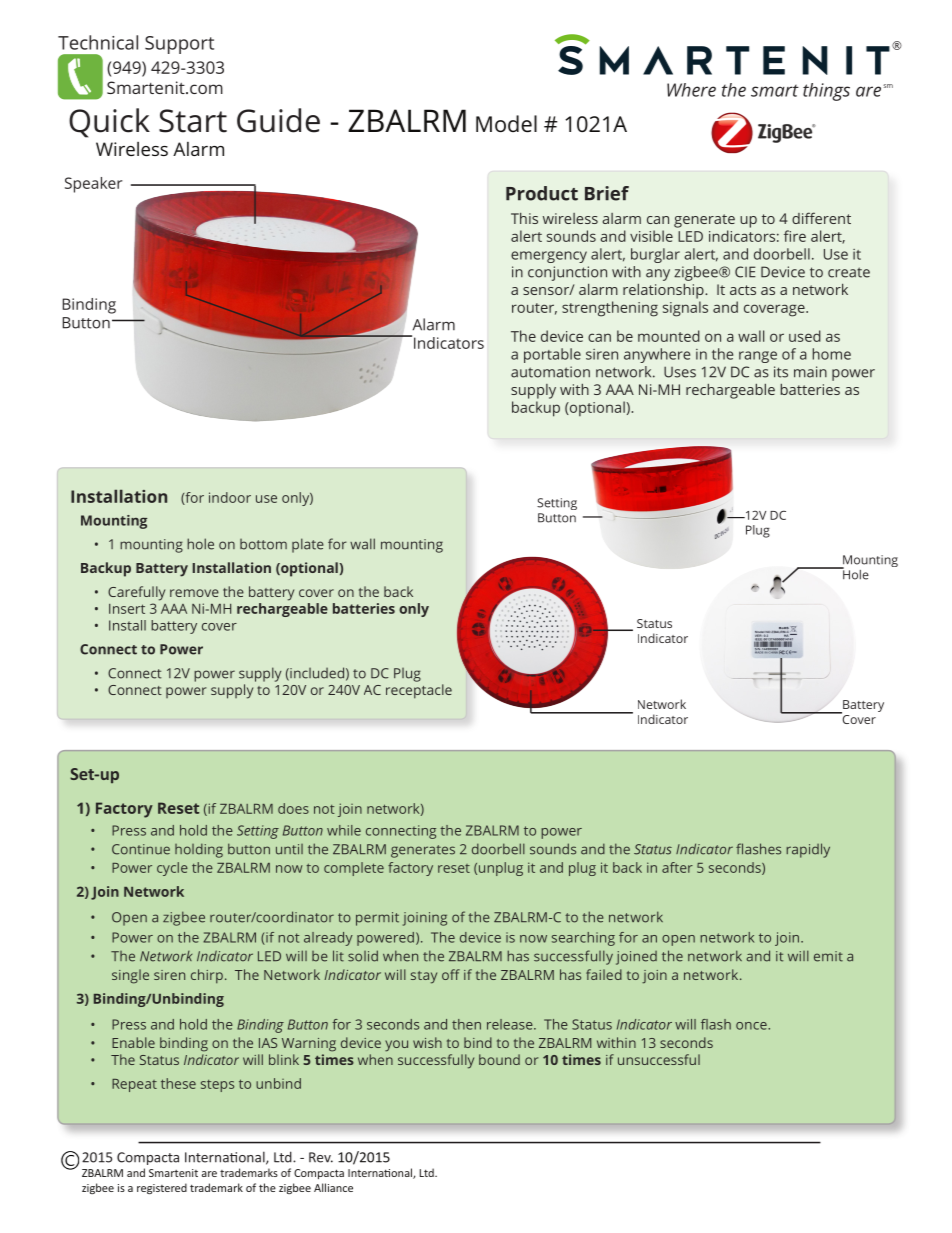 The width and height of the image is (952, 1233). What do you see at coordinates (162, 1188) in the image?
I see `registered` at bounding box center [162, 1188].
